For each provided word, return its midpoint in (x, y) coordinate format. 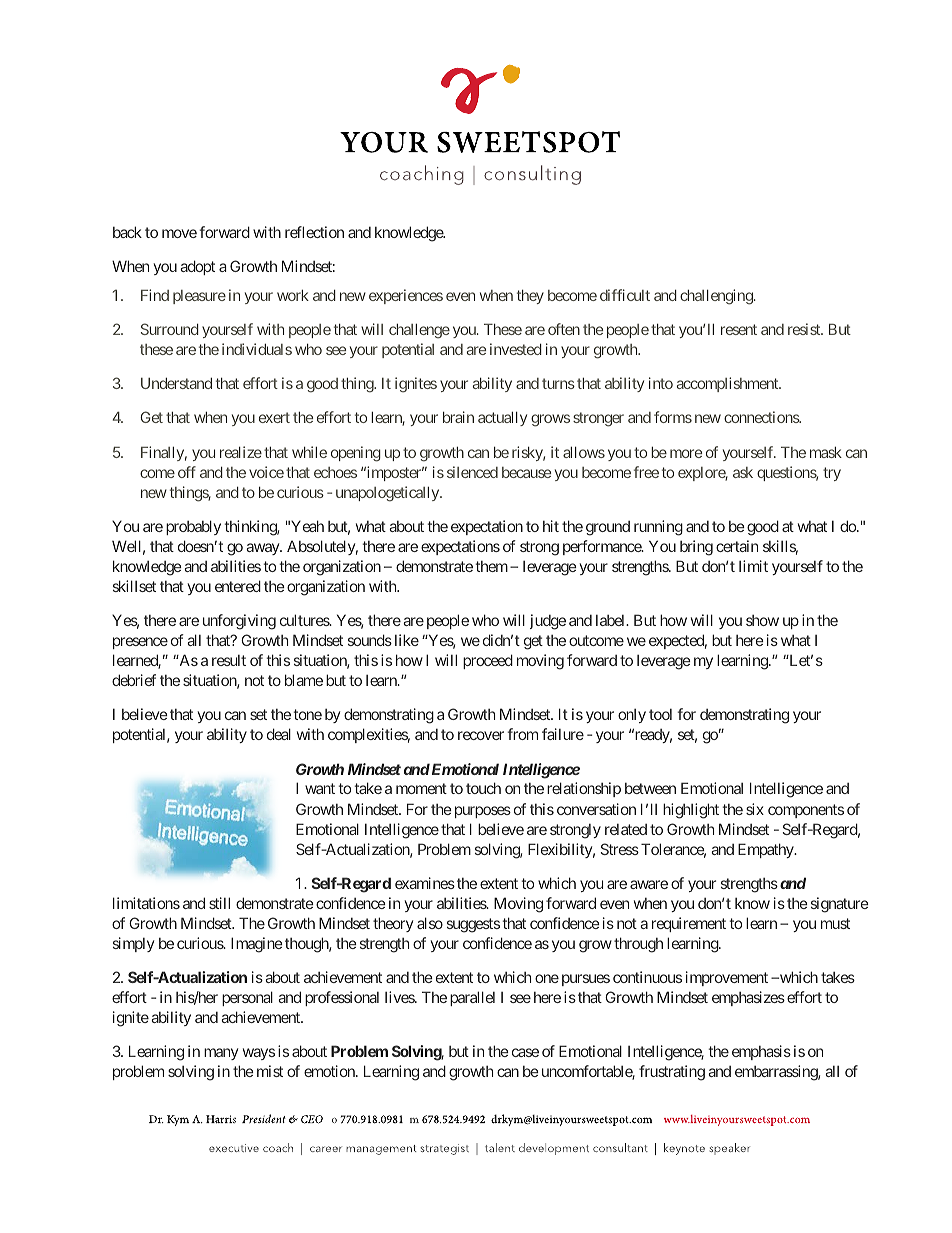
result (229, 660)
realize (241, 452)
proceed (488, 661)
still (219, 903)
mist (270, 1071)
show (762, 620)
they (530, 296)
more (686, 453)
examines (425, 883)
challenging (717, 297)
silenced (472, 472)
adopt (197, 267)
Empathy (766, 850)
